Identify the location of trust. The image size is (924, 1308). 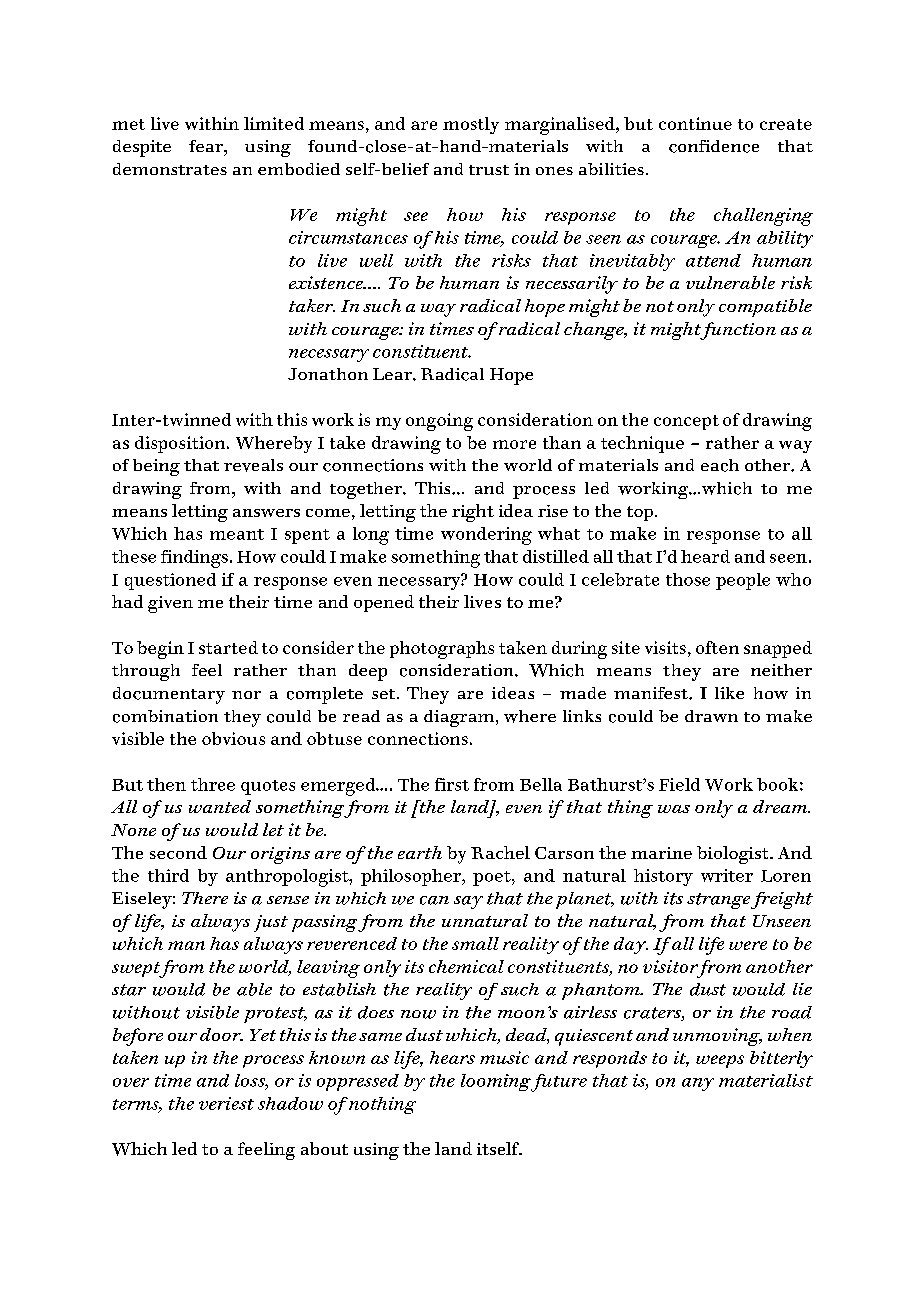
(489, 170).
